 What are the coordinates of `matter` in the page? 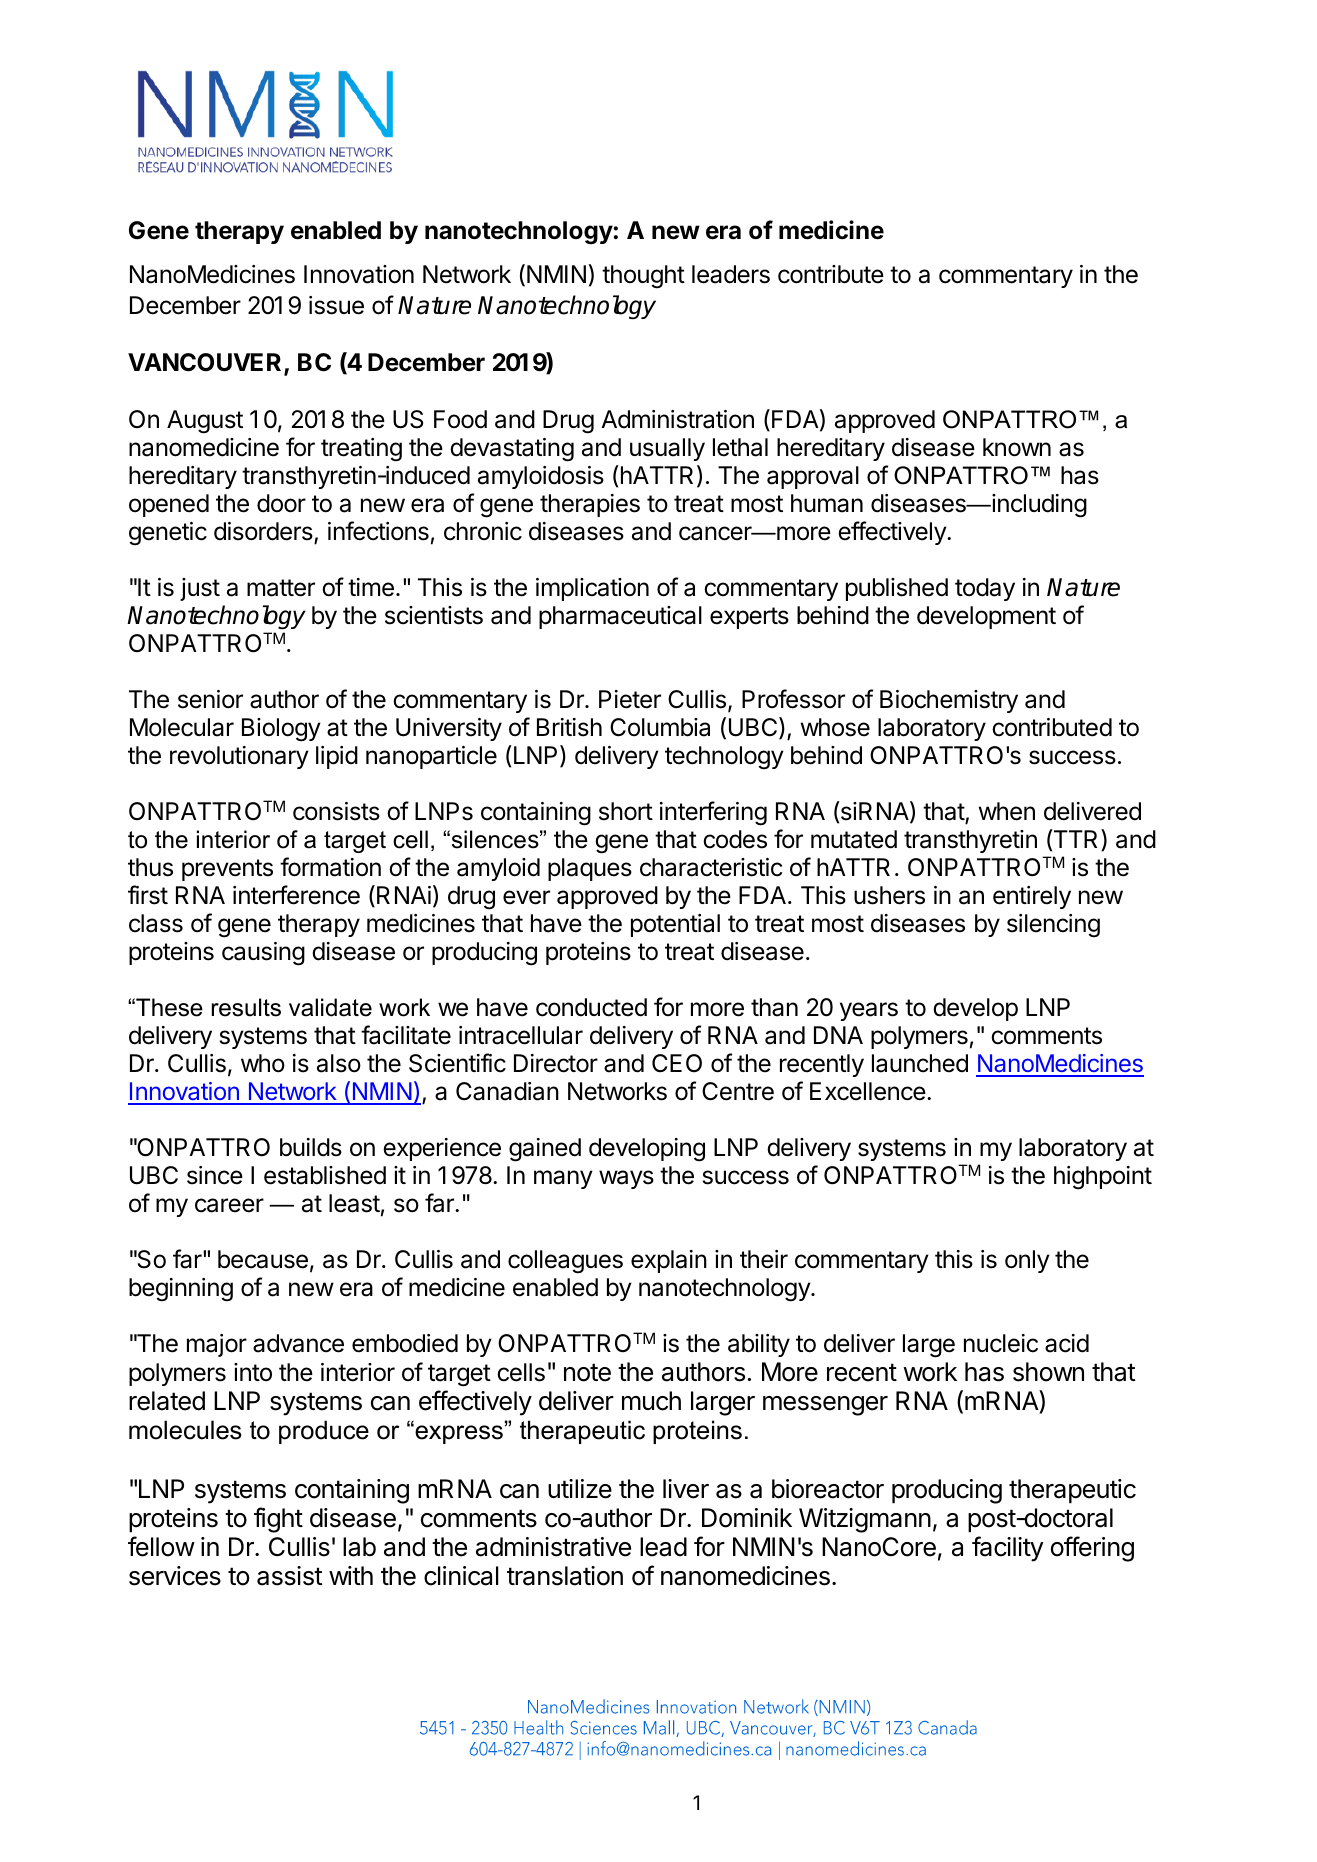 It's located at (281, 588).
